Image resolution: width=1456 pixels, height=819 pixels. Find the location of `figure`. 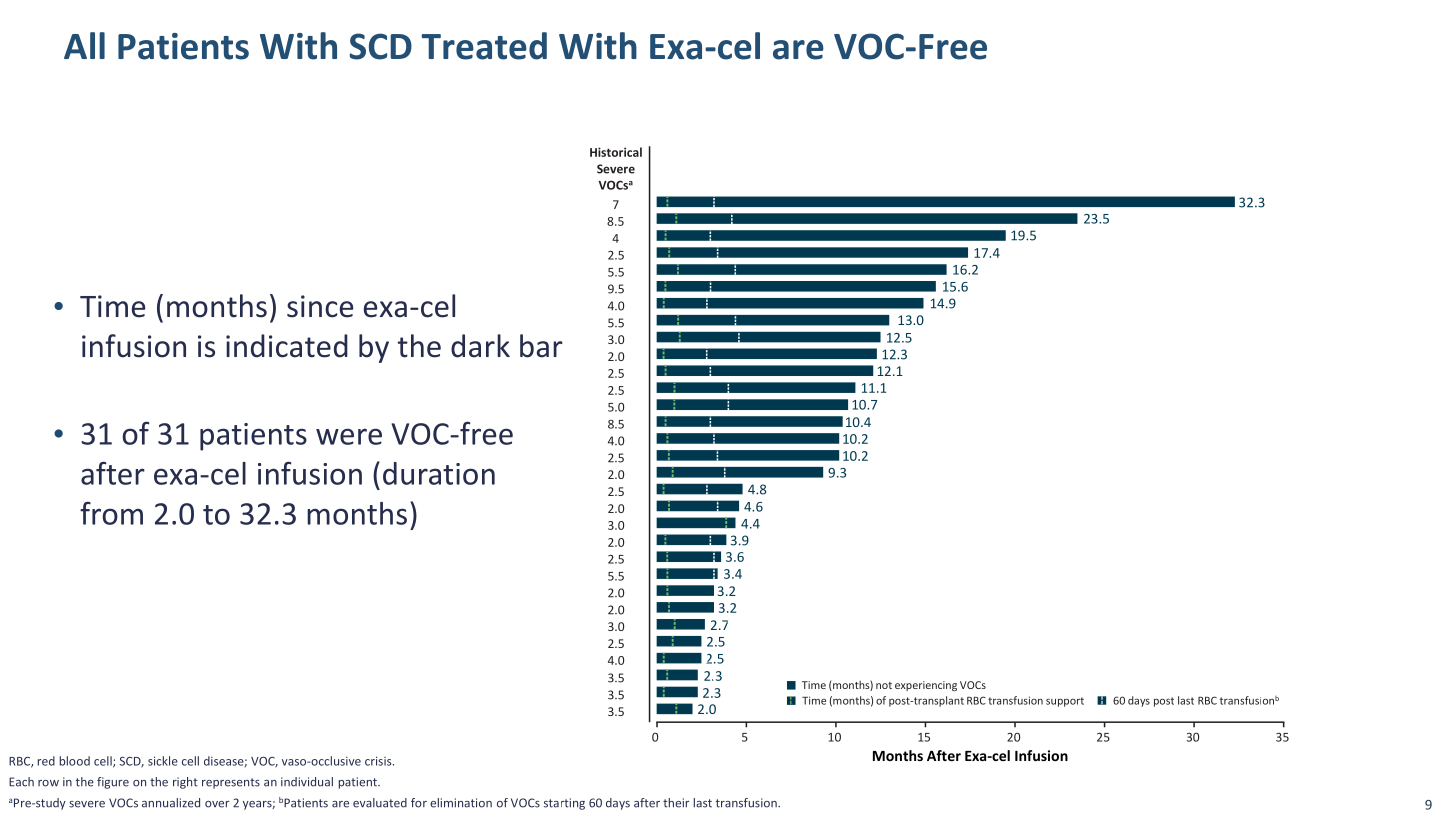

figure is located at coordinates (113, 783).
